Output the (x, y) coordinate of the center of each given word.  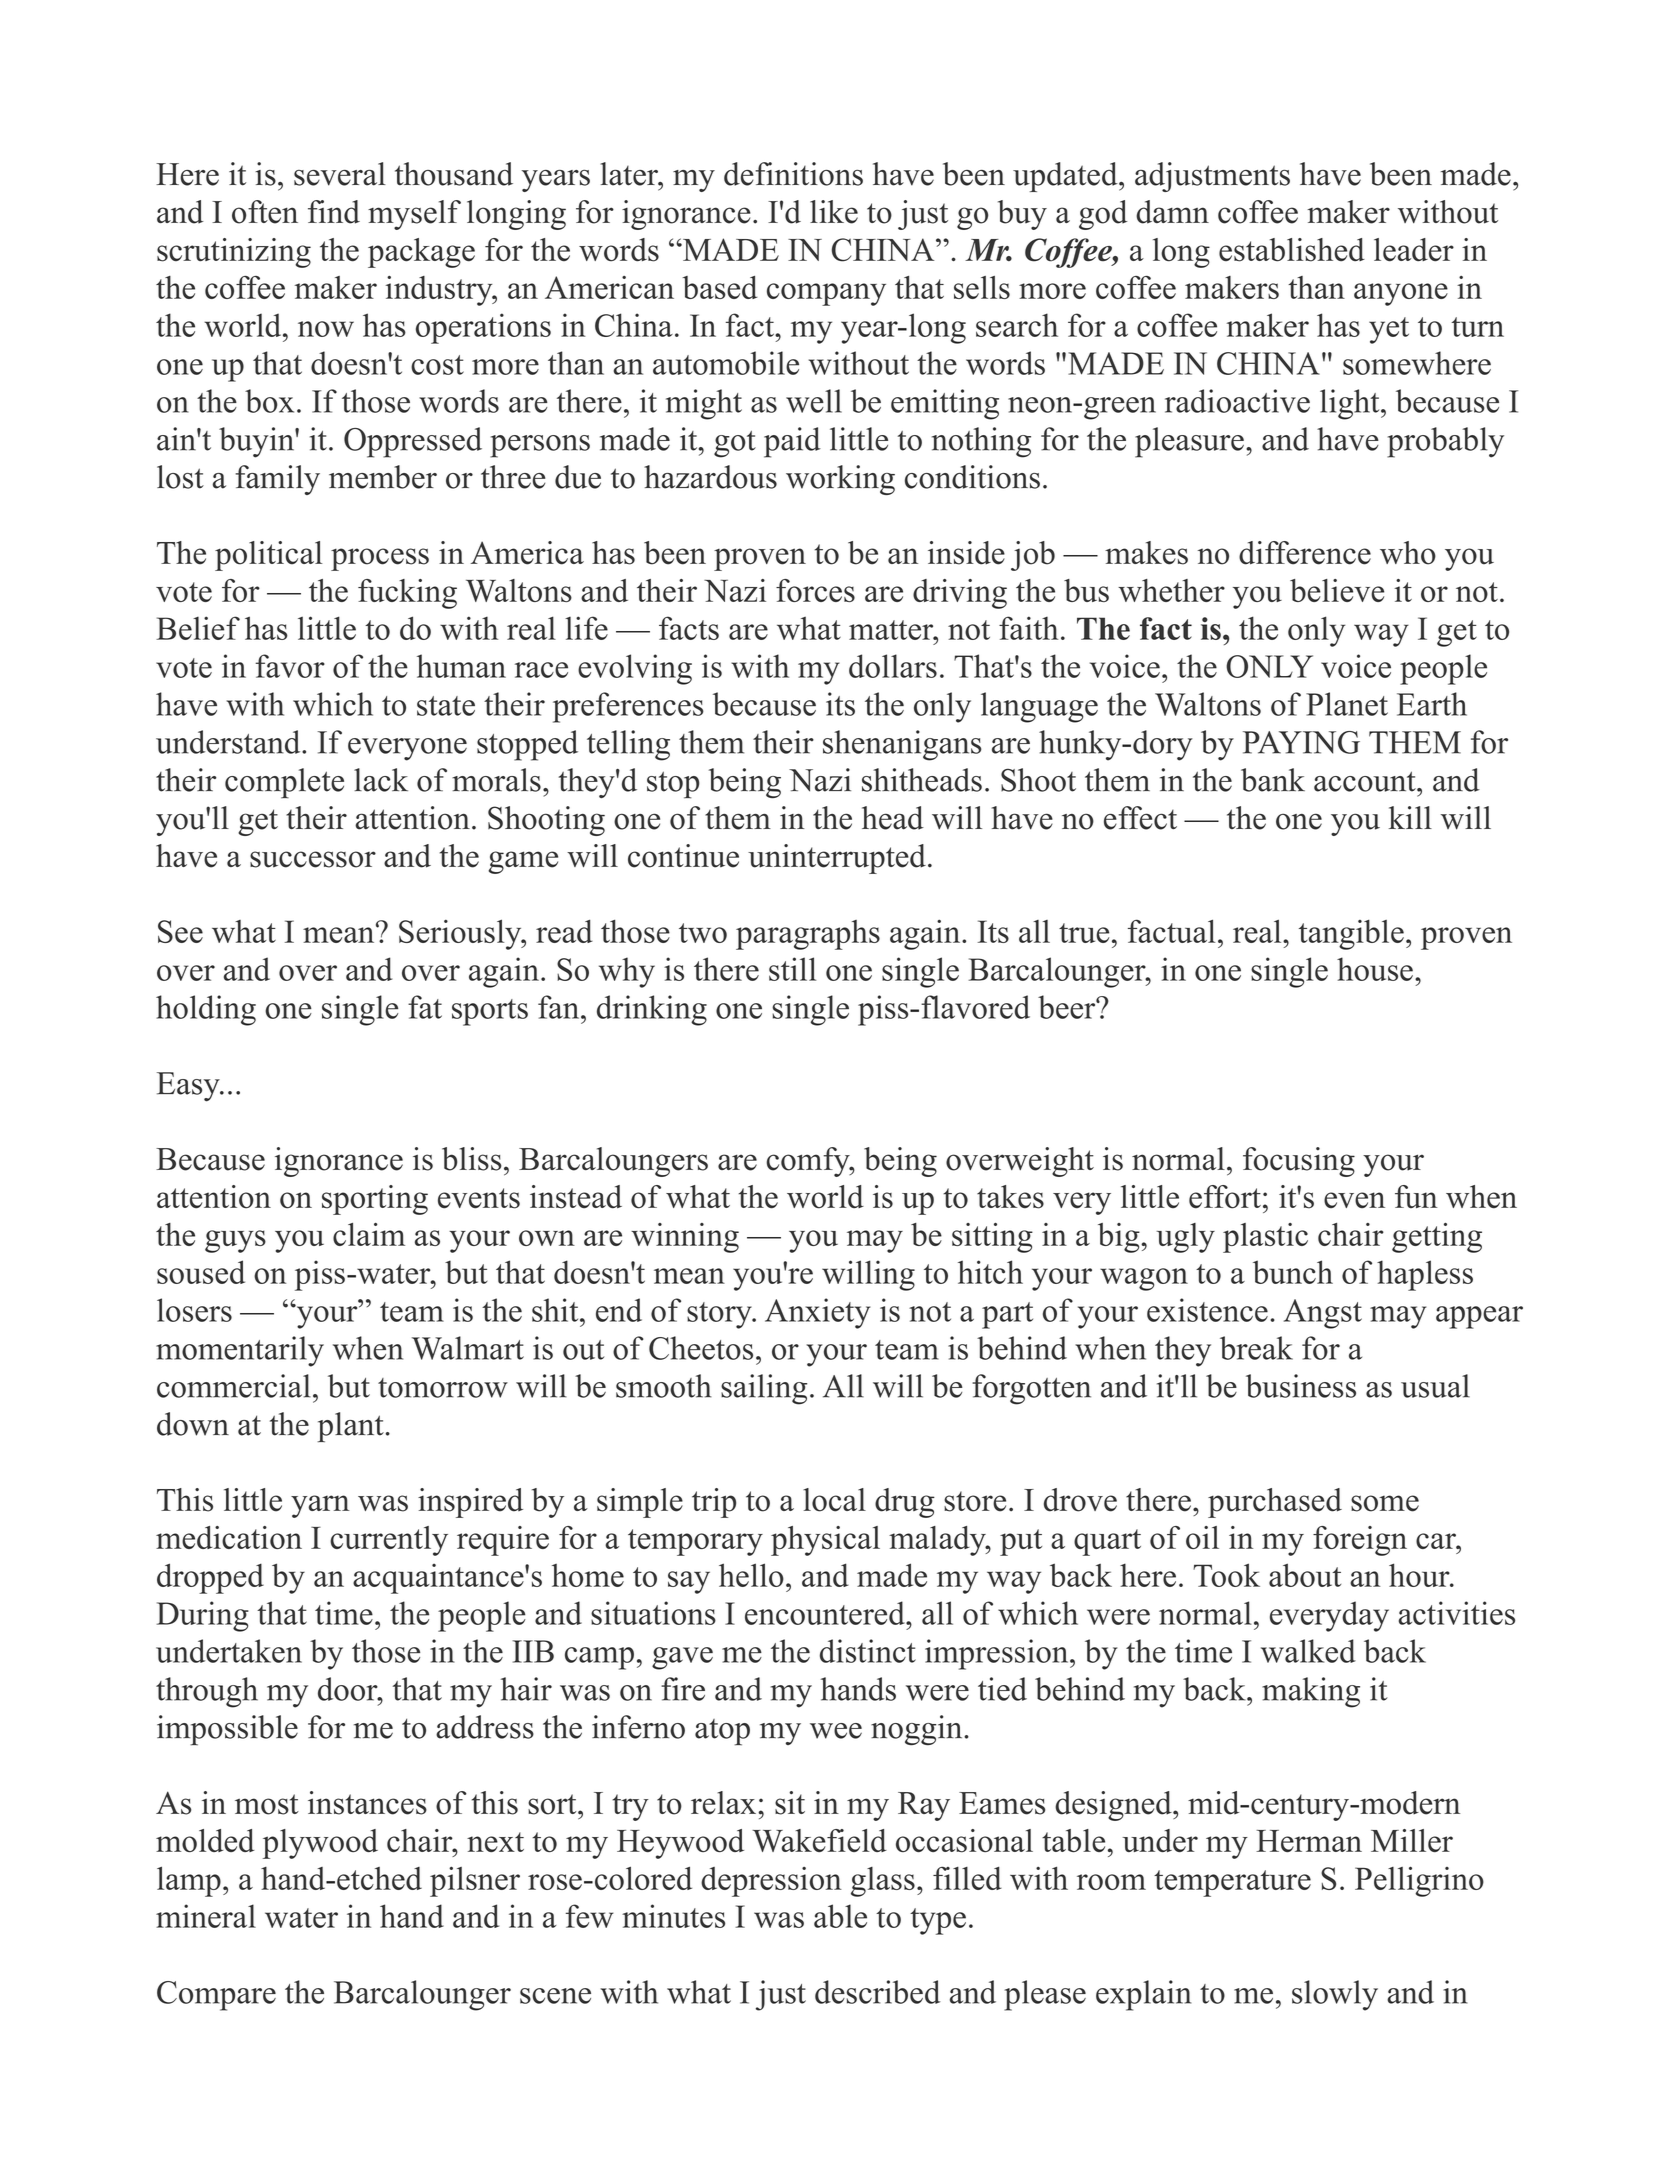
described (878, 1992)
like (834, 212)
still (792, 969)
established (1292, 250)
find (334, 212)
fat (425, 1007)
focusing (1299, 1162)
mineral (206, 1916)
